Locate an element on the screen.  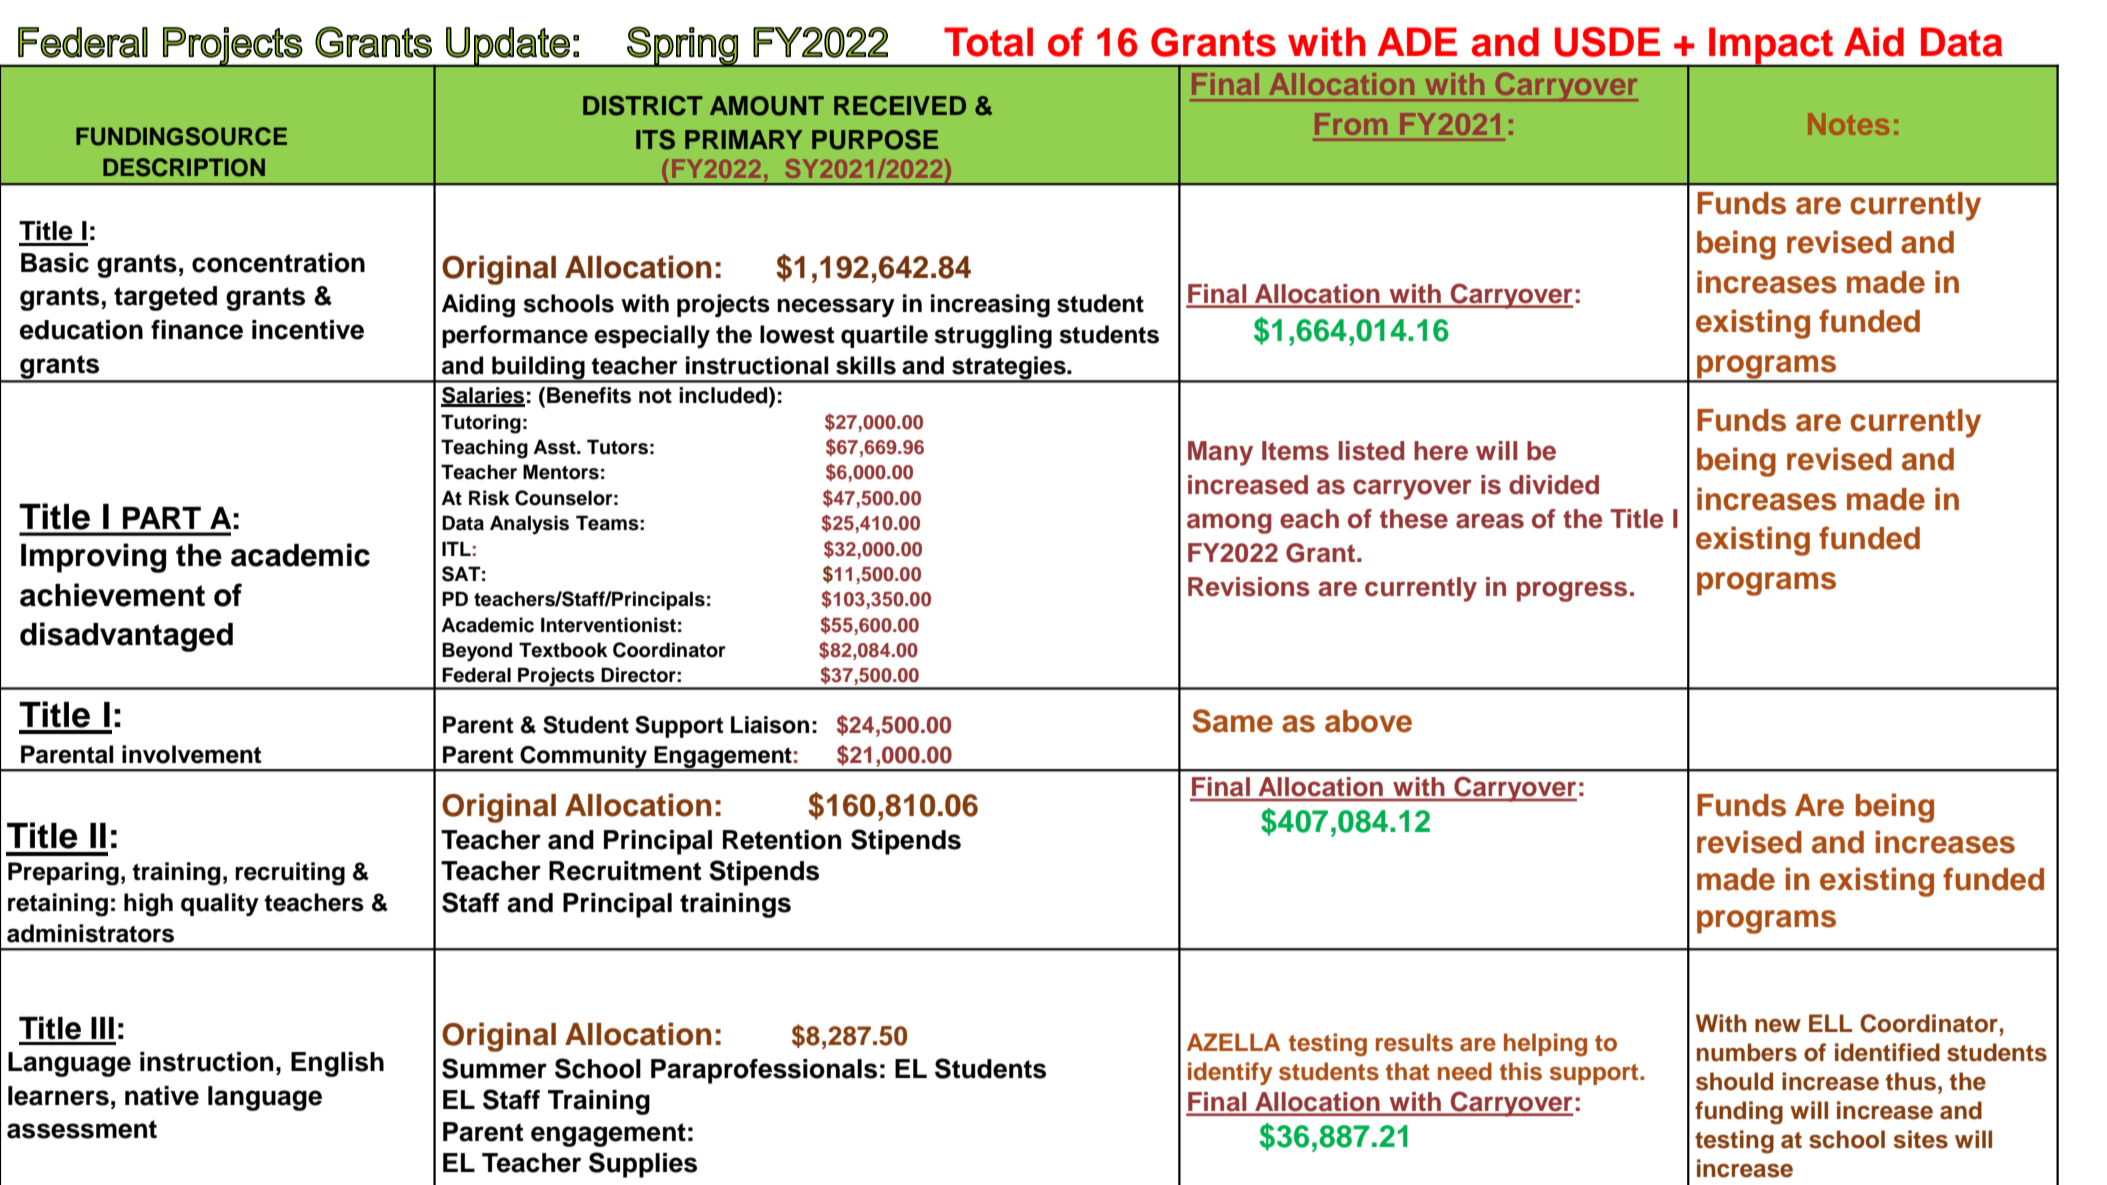
new is located at coordinates (1778, 1026).
